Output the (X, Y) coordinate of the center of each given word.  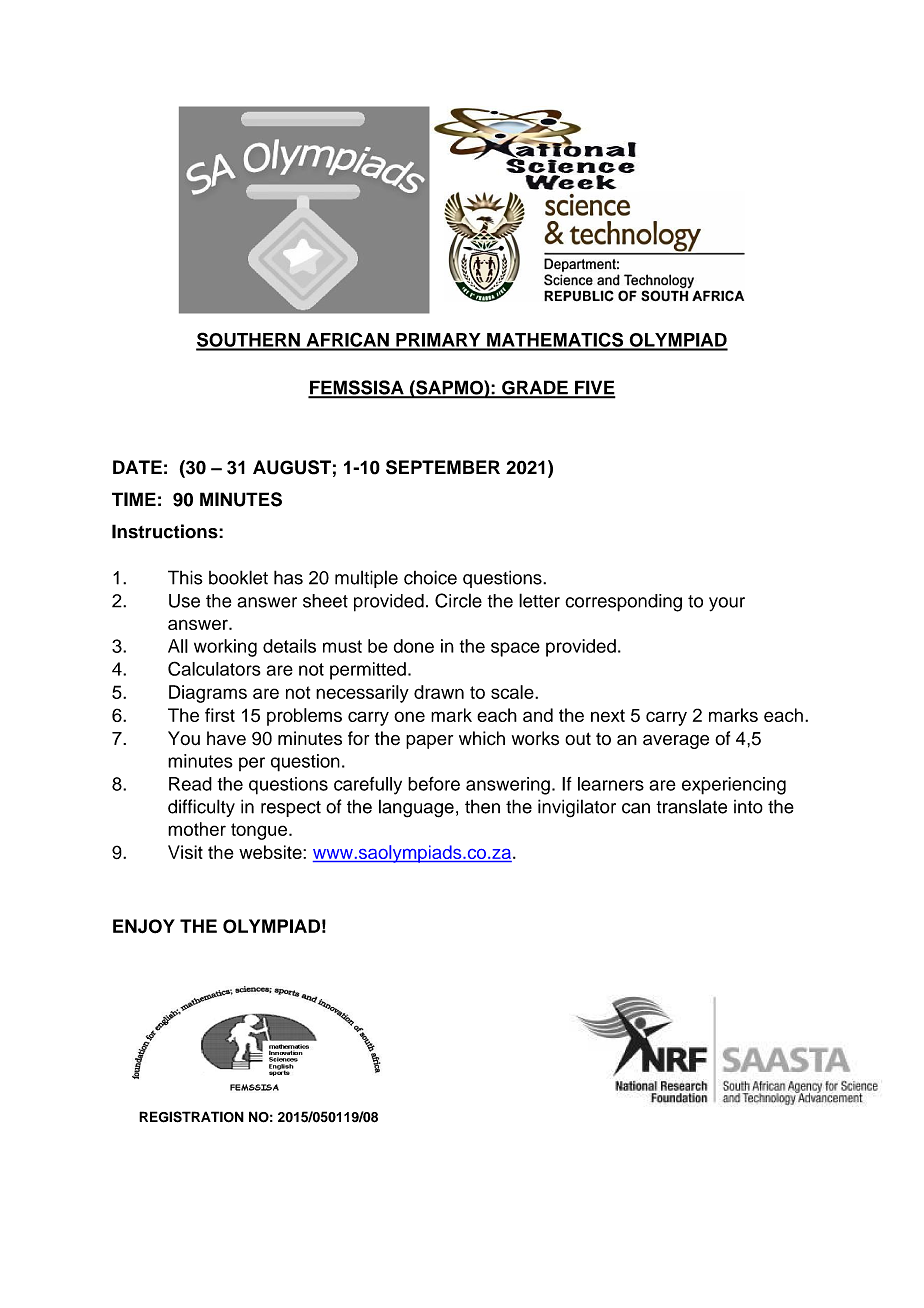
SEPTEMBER (443, 467)
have (226, 738)
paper (429, 742)
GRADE (535, 389)
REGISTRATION (191, 1117)
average (676, 742)
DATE (137, 467)
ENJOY (144, 926)
